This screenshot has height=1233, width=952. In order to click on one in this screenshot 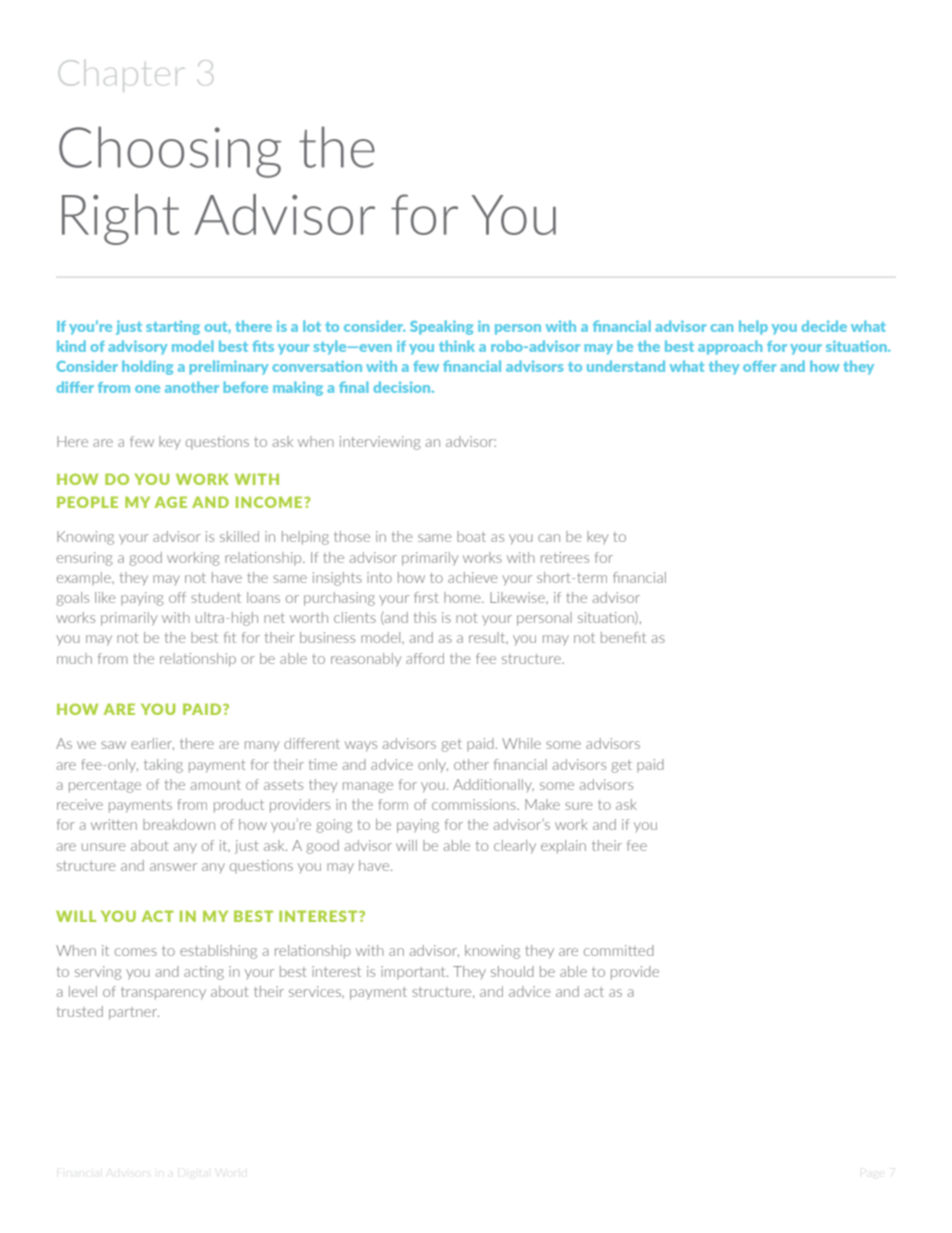, I will do `click(147, 389)`.
